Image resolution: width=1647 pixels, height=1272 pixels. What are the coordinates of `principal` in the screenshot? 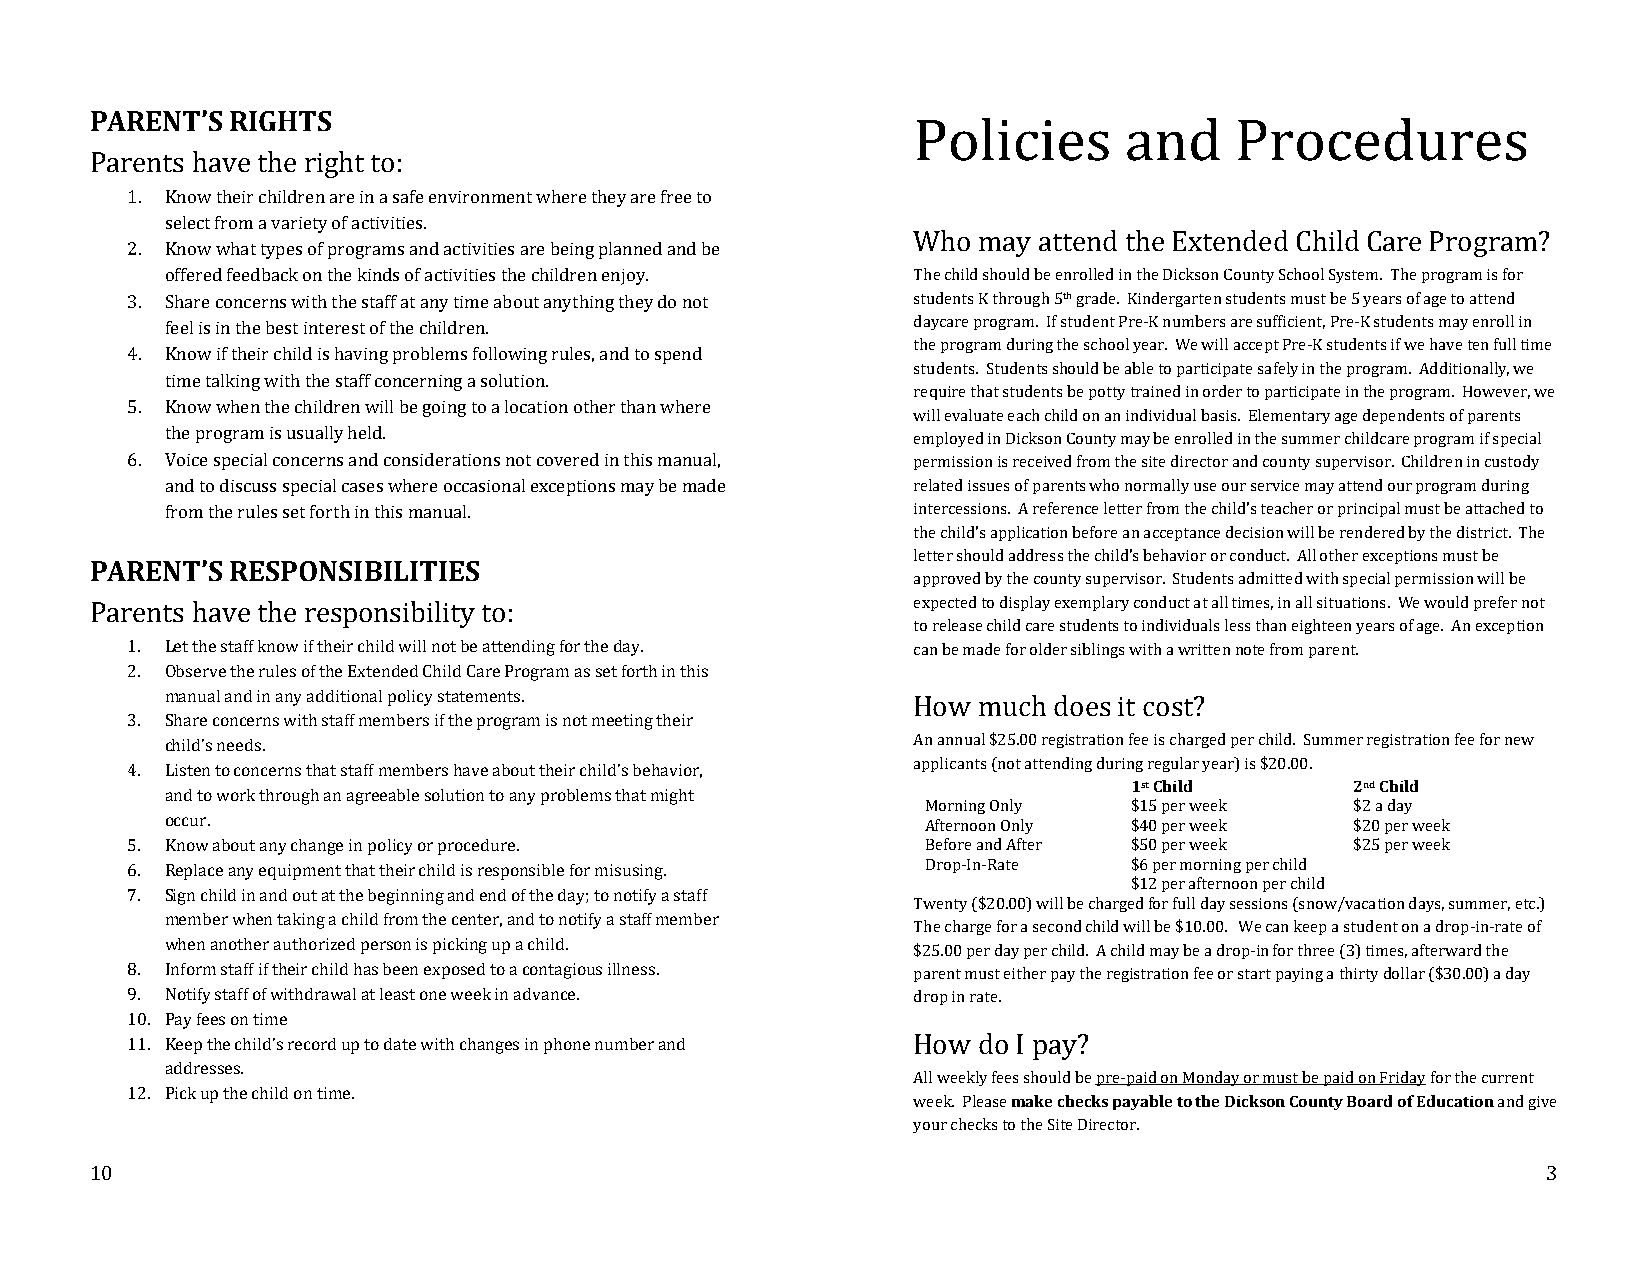 It's located at (1369, 509).
